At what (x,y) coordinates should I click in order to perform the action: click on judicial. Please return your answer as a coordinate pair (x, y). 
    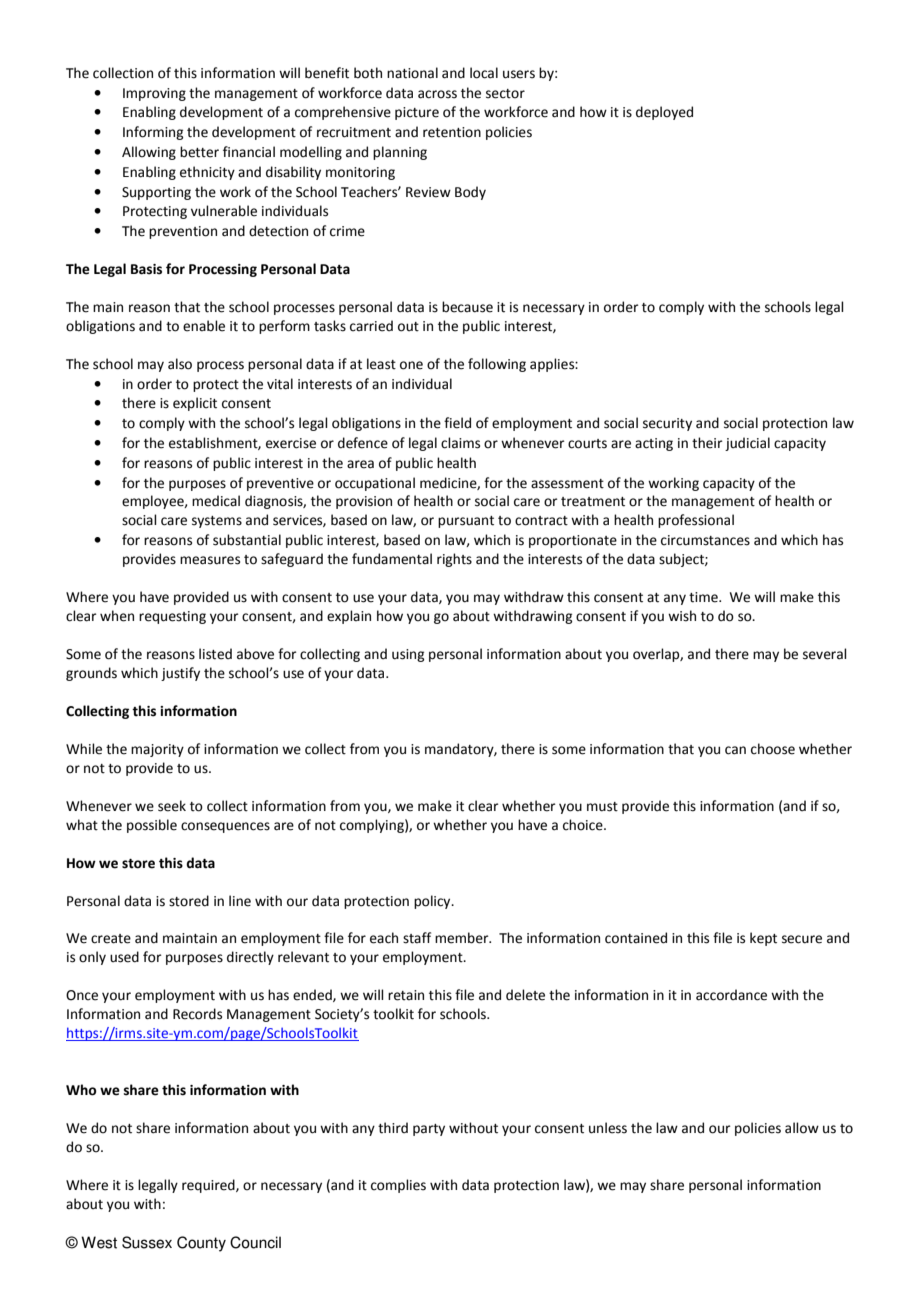
    Looking at the image, I should click on (747, 444).
